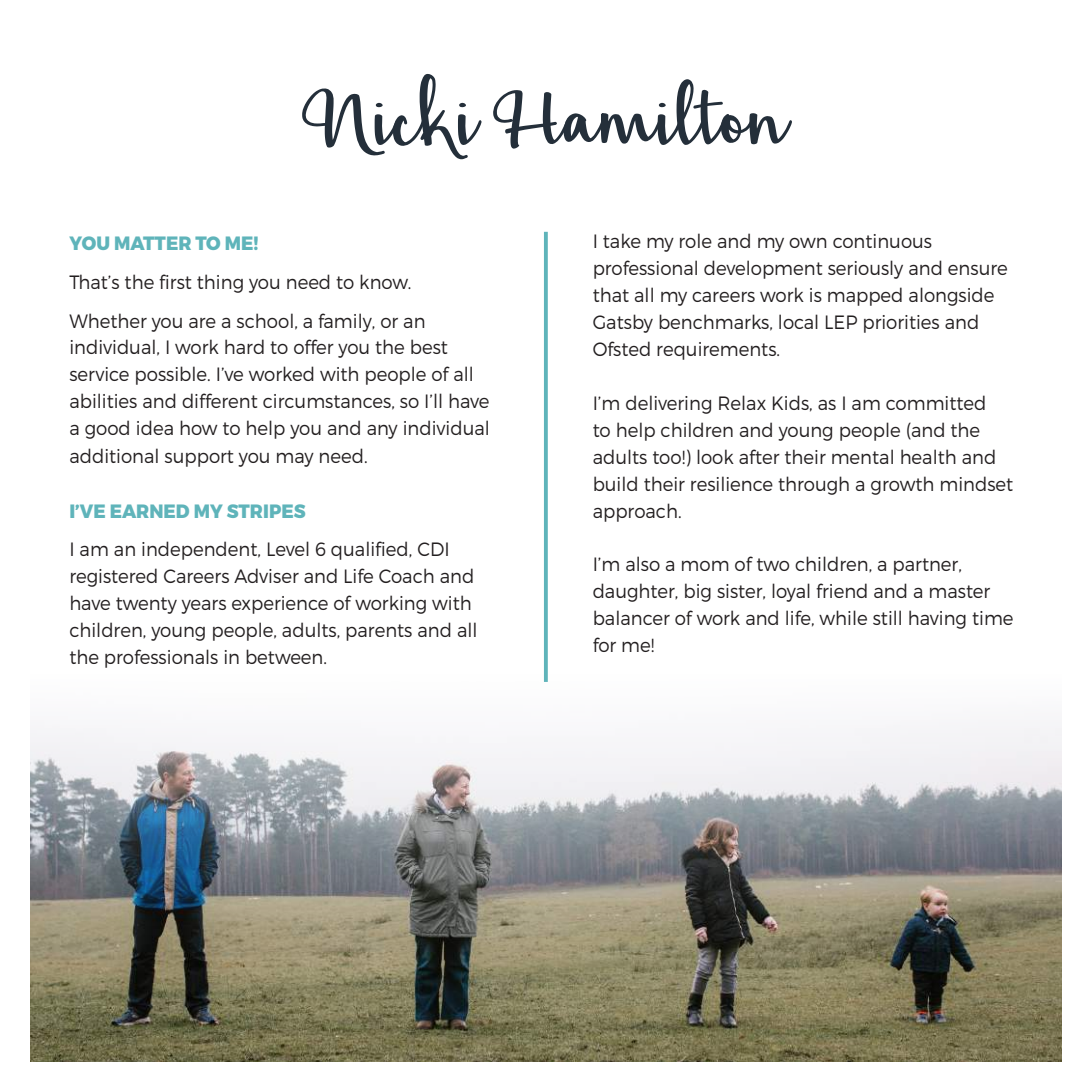 The height and width of the screenshot is (1092, 1092). I want to click on continuous, so click(882, 241).
